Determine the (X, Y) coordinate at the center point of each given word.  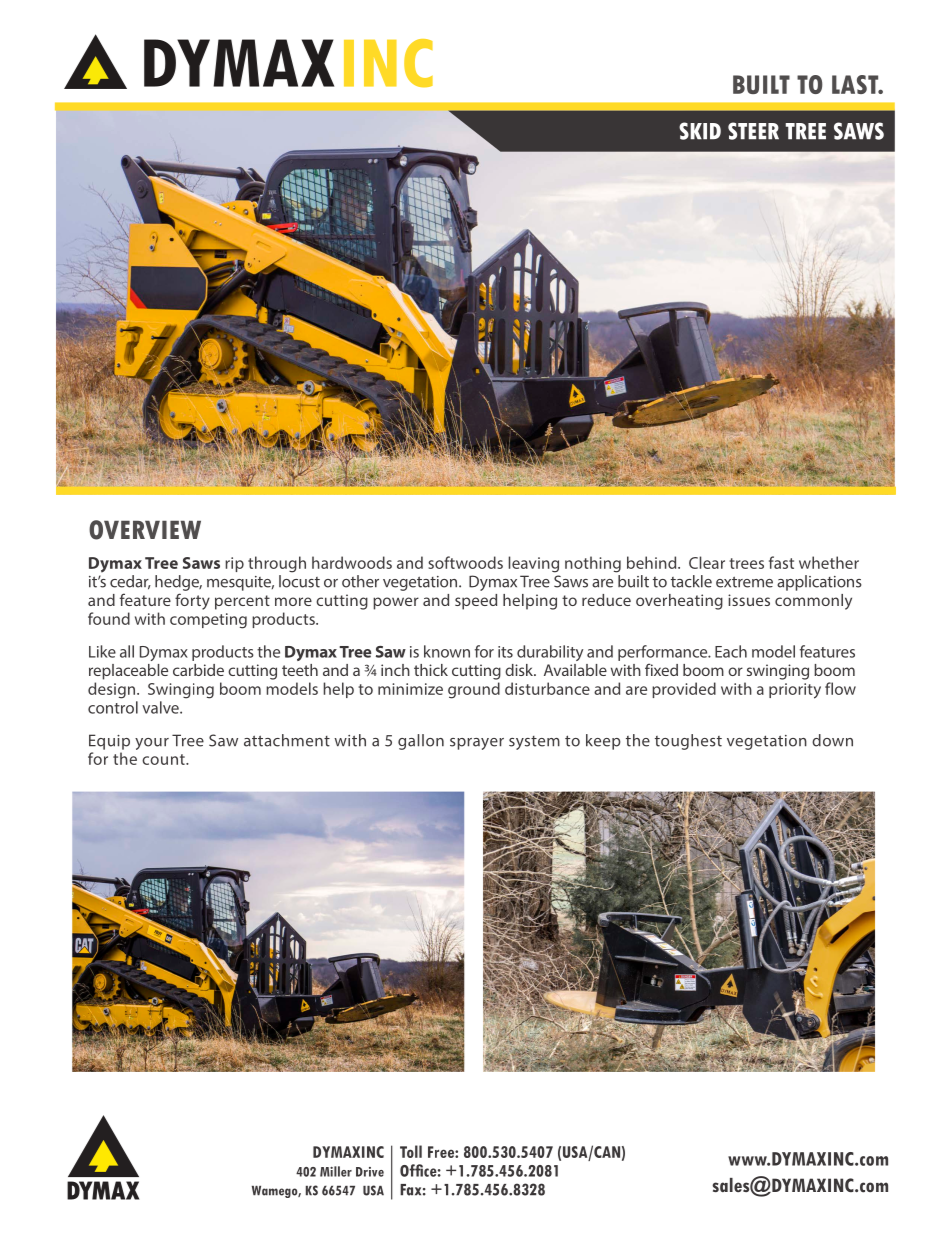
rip (234, 564)
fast (781, 562)
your (152, 744)
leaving (533, 564)
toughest (688, 742)
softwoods (465, 562)
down (832, 740)
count (164, 759)
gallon (421, 742)
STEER (753, 131)
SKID (700, 131)
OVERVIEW (145, 530)
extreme (744, 582)
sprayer (477, 744)
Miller (336, 1171)
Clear (707, 562)
